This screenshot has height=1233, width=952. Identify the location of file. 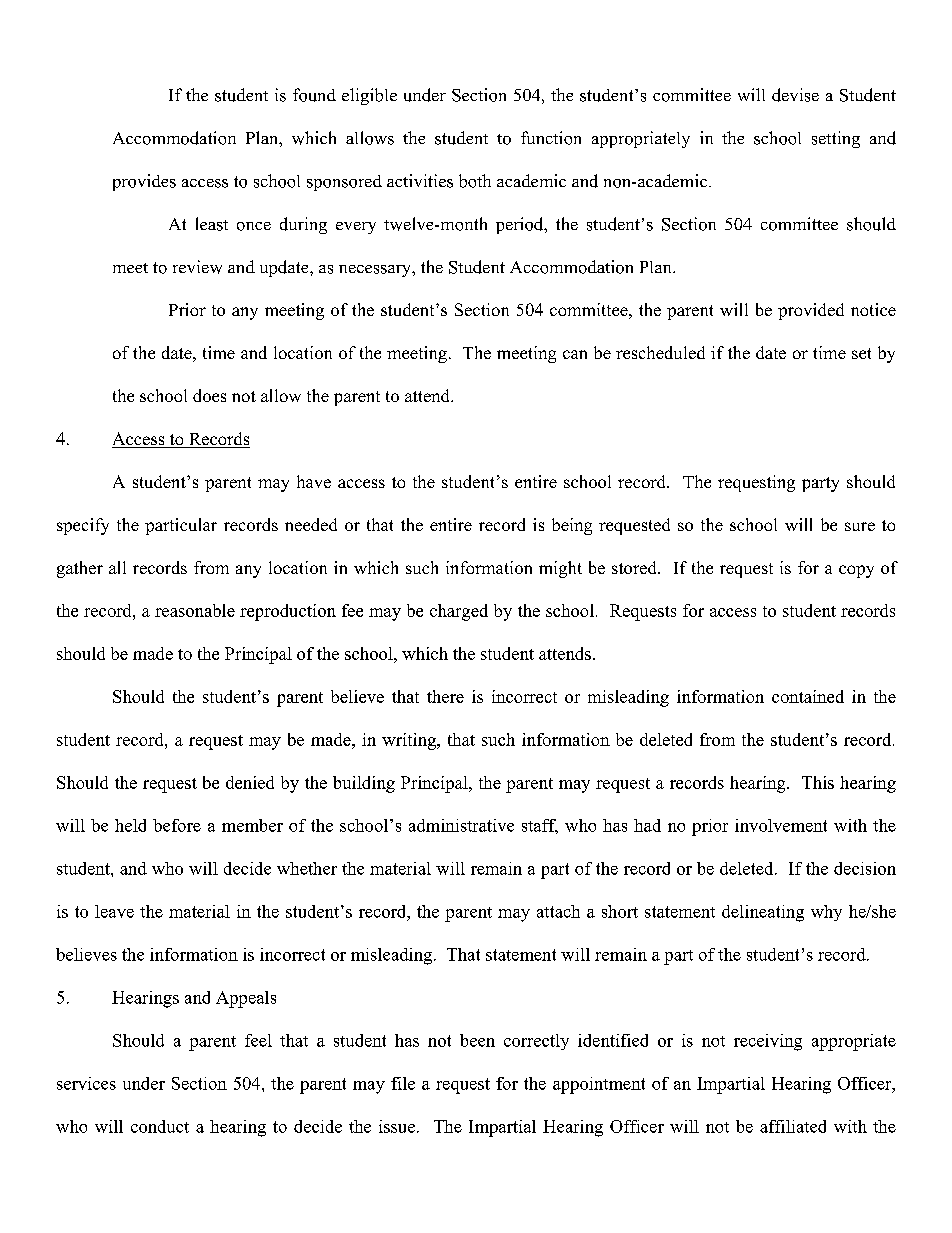
(403, 1083).
